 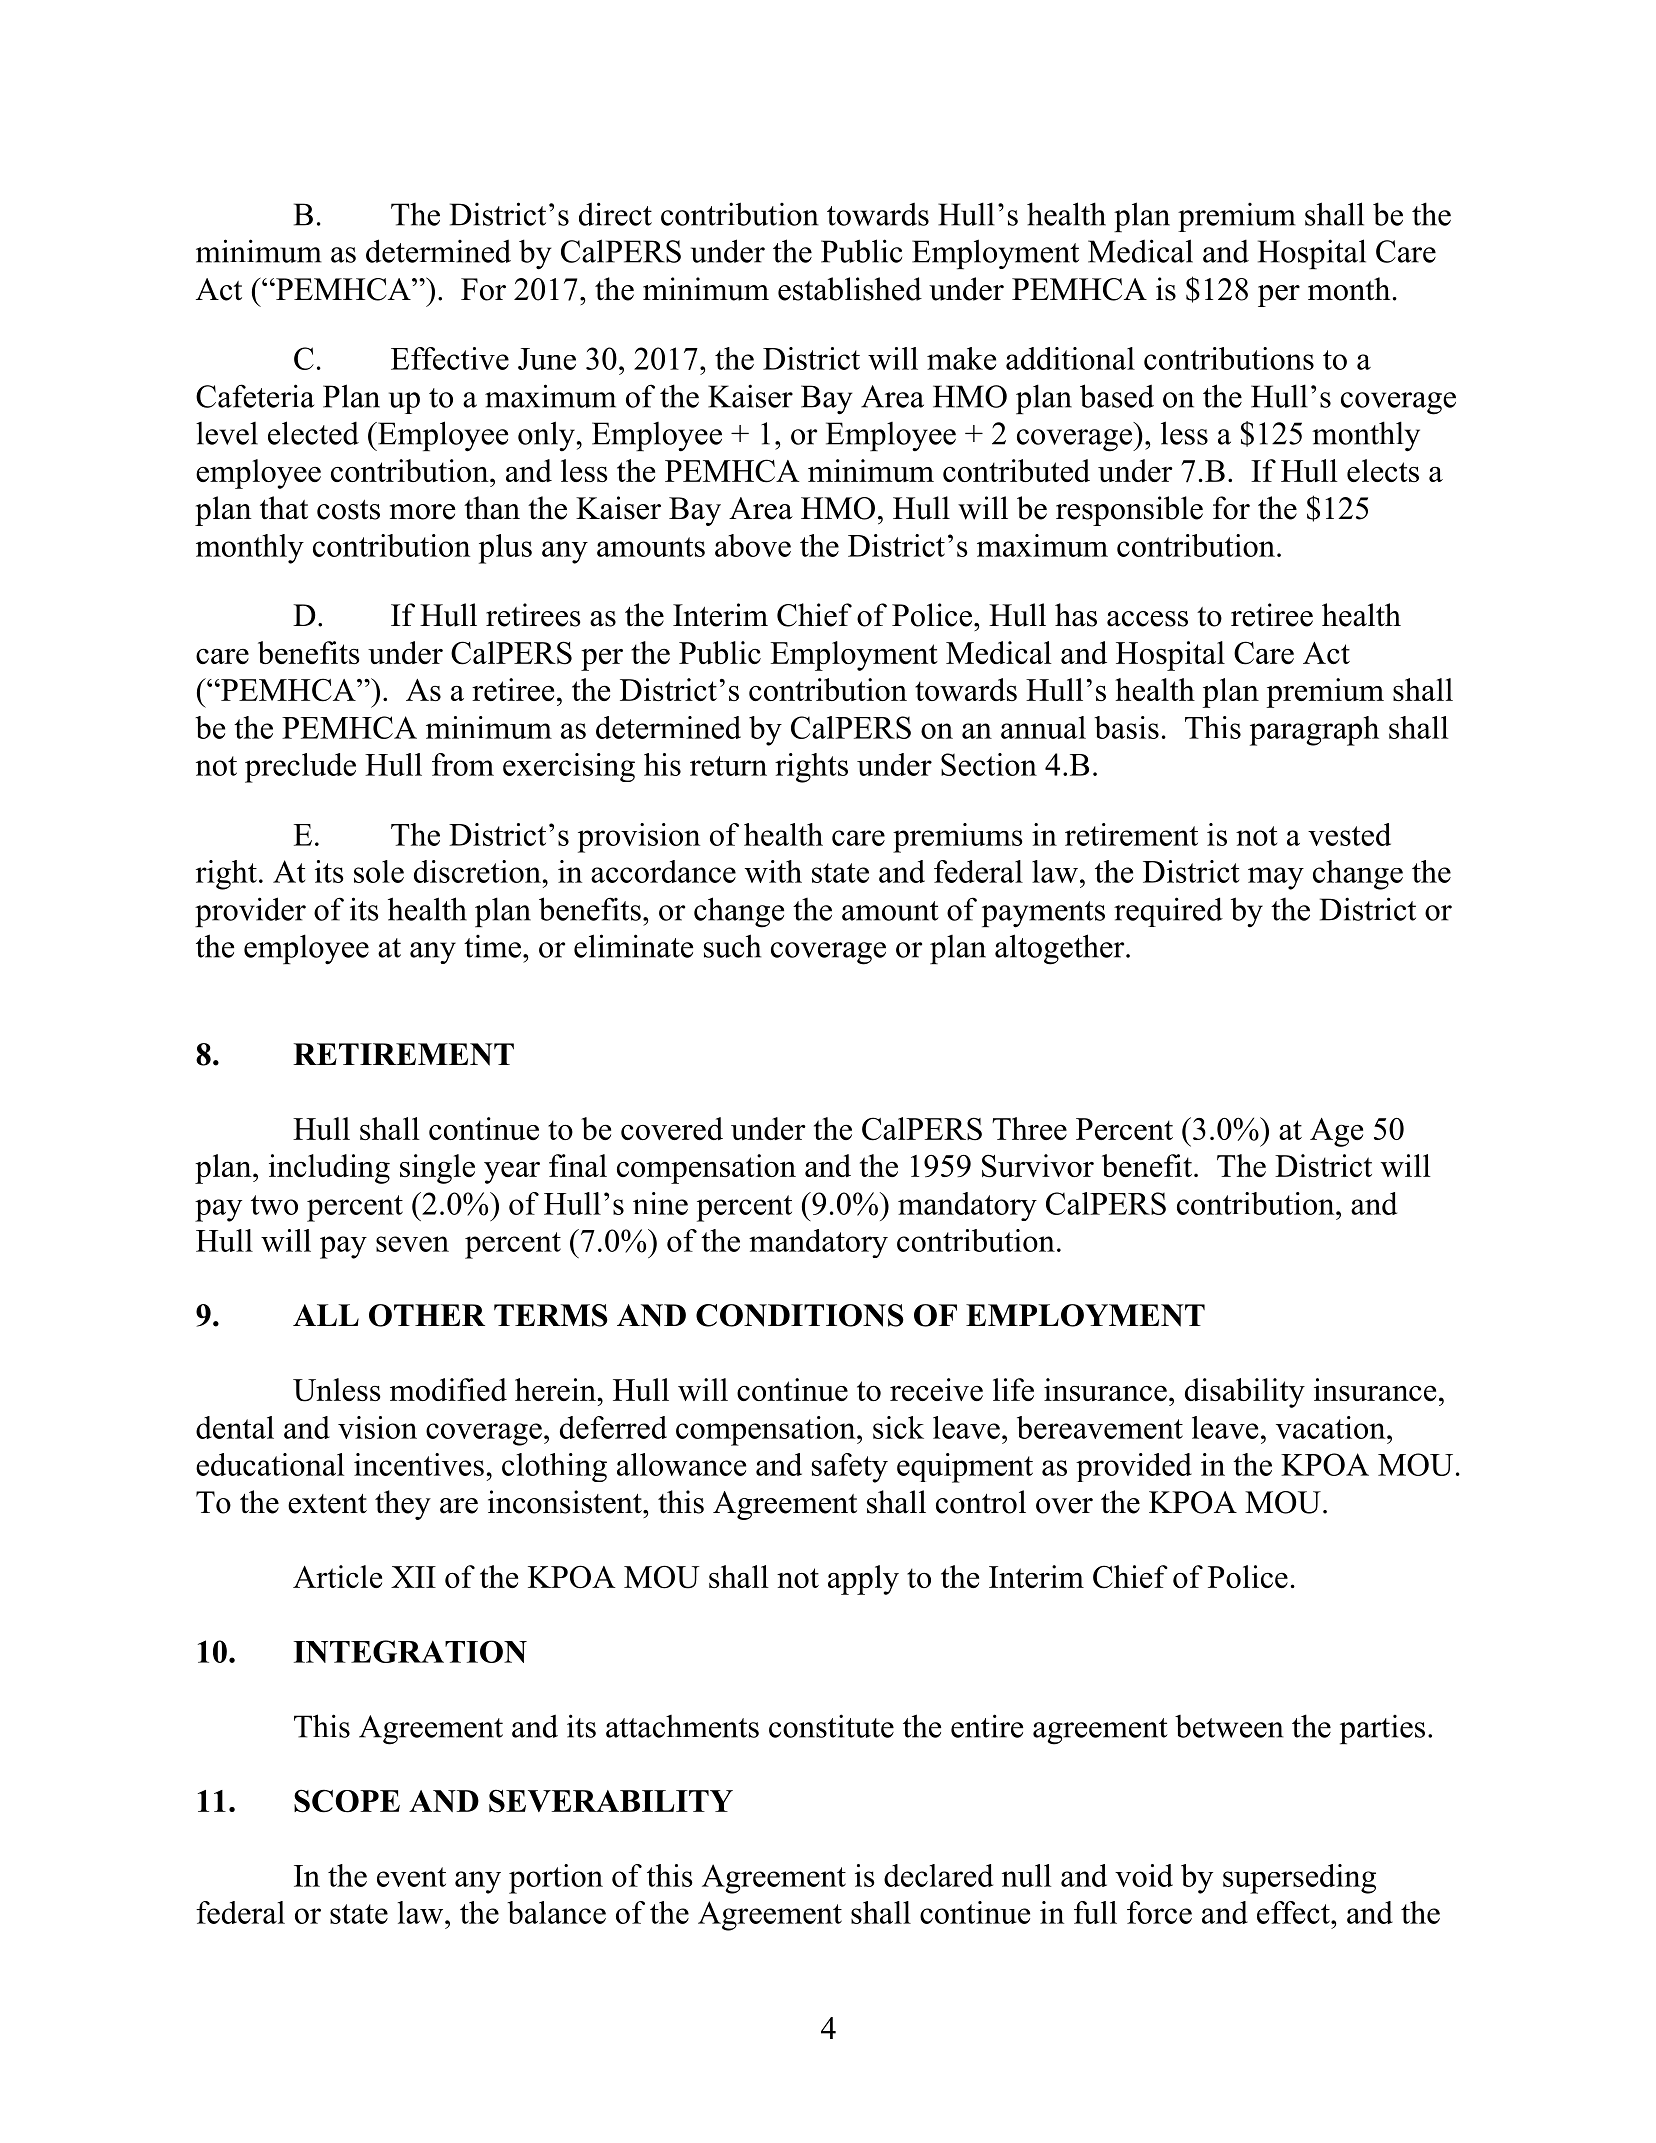 What do you see at coordinates (329, 1169) in the screenshot?
I see `including` at bounding box center [329, 1169].
